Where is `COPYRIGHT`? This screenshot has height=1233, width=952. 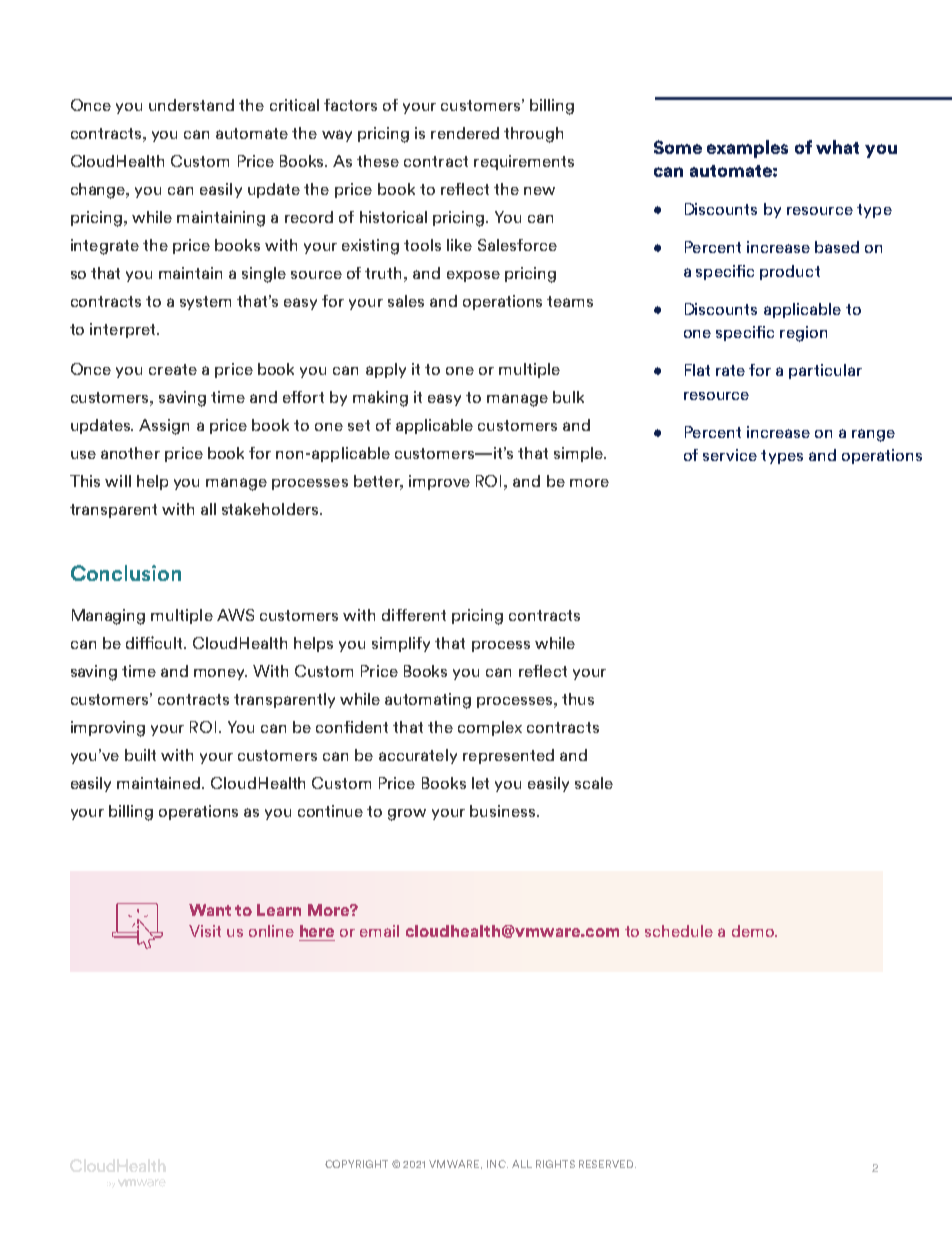
COPYRIGHT is located at coordinates (356, 1164).
